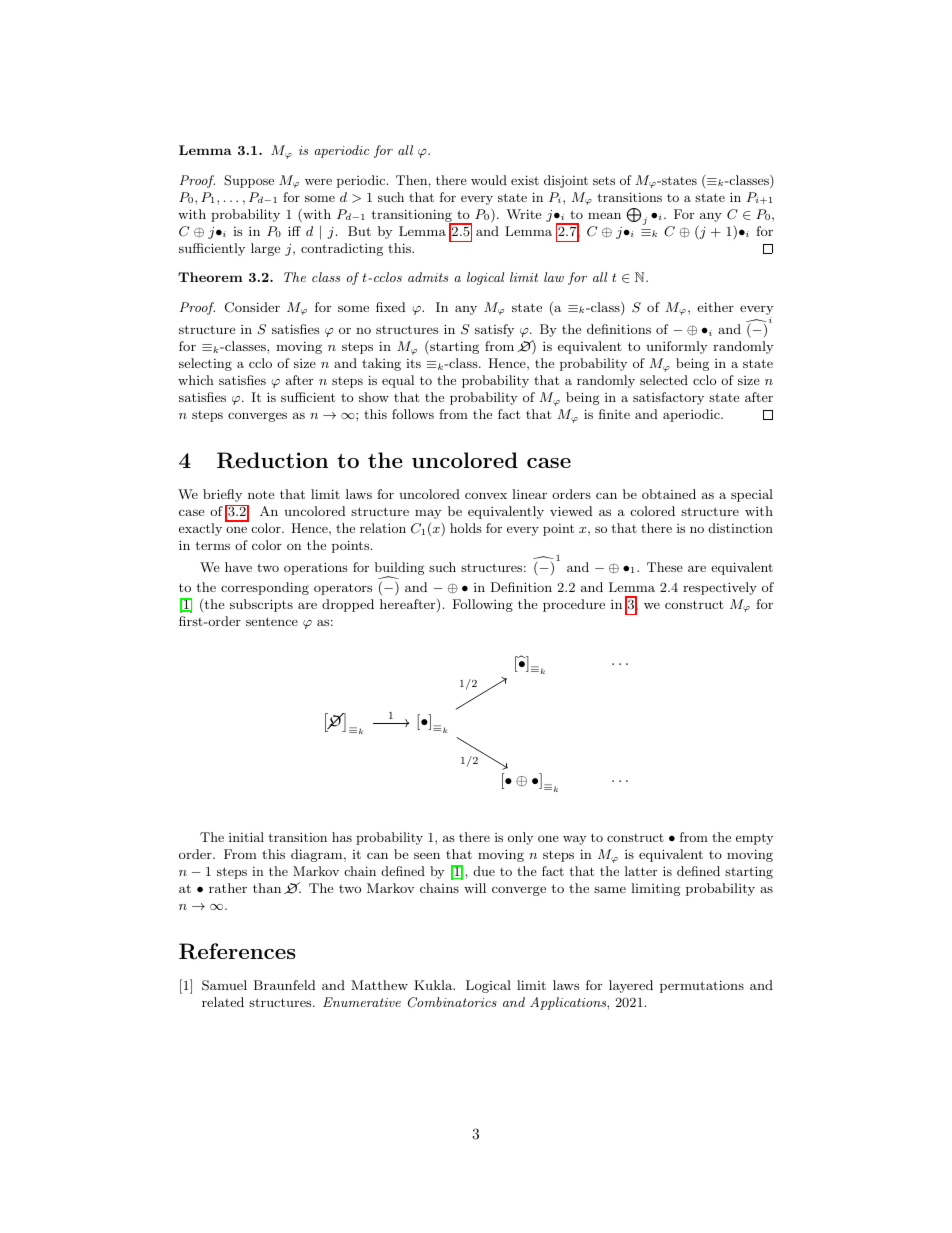  What do you see at coordinates (482, 605) in the page?
I see `Following` at bounding box center [482, 605].
